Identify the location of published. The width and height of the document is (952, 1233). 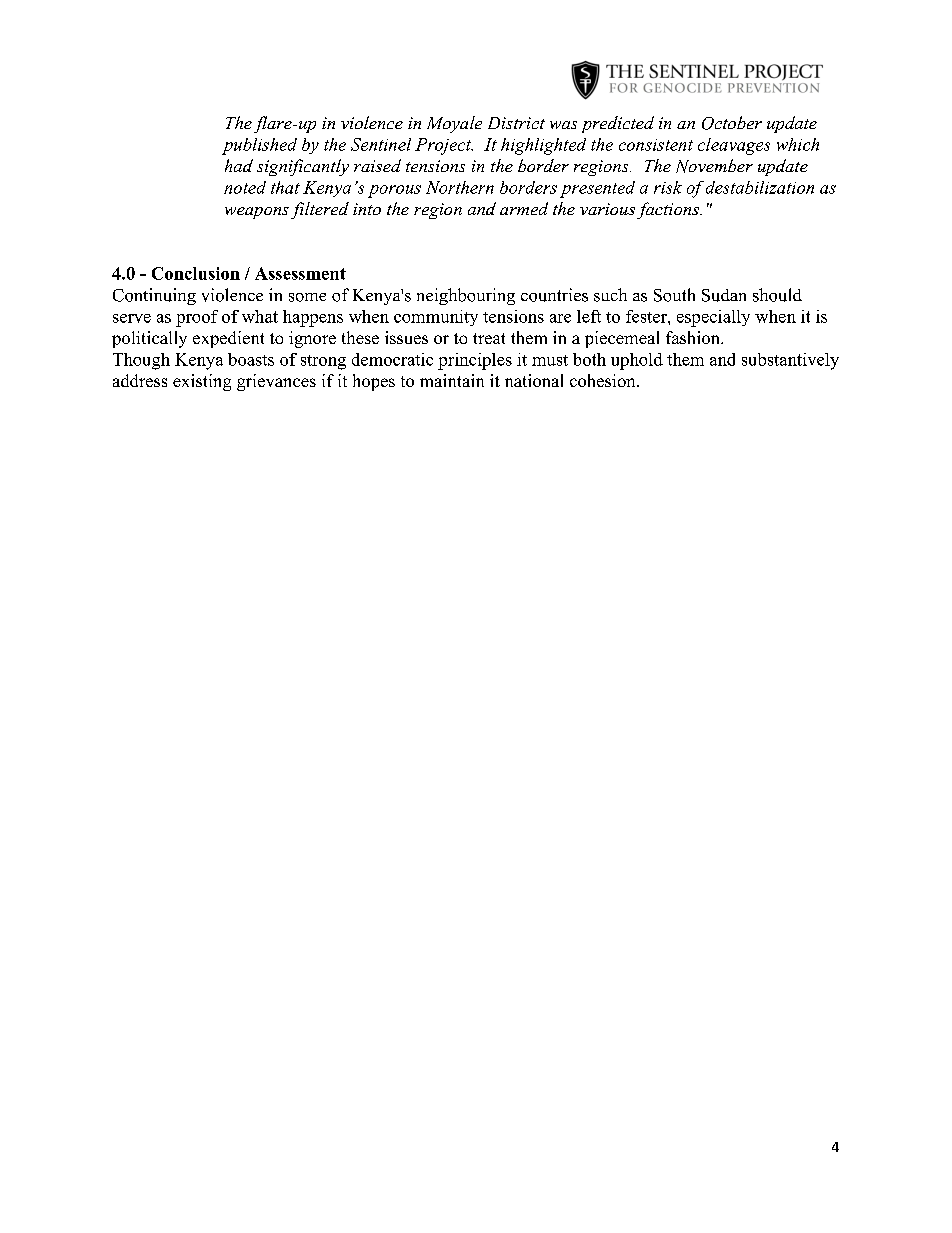
(259, 146).
